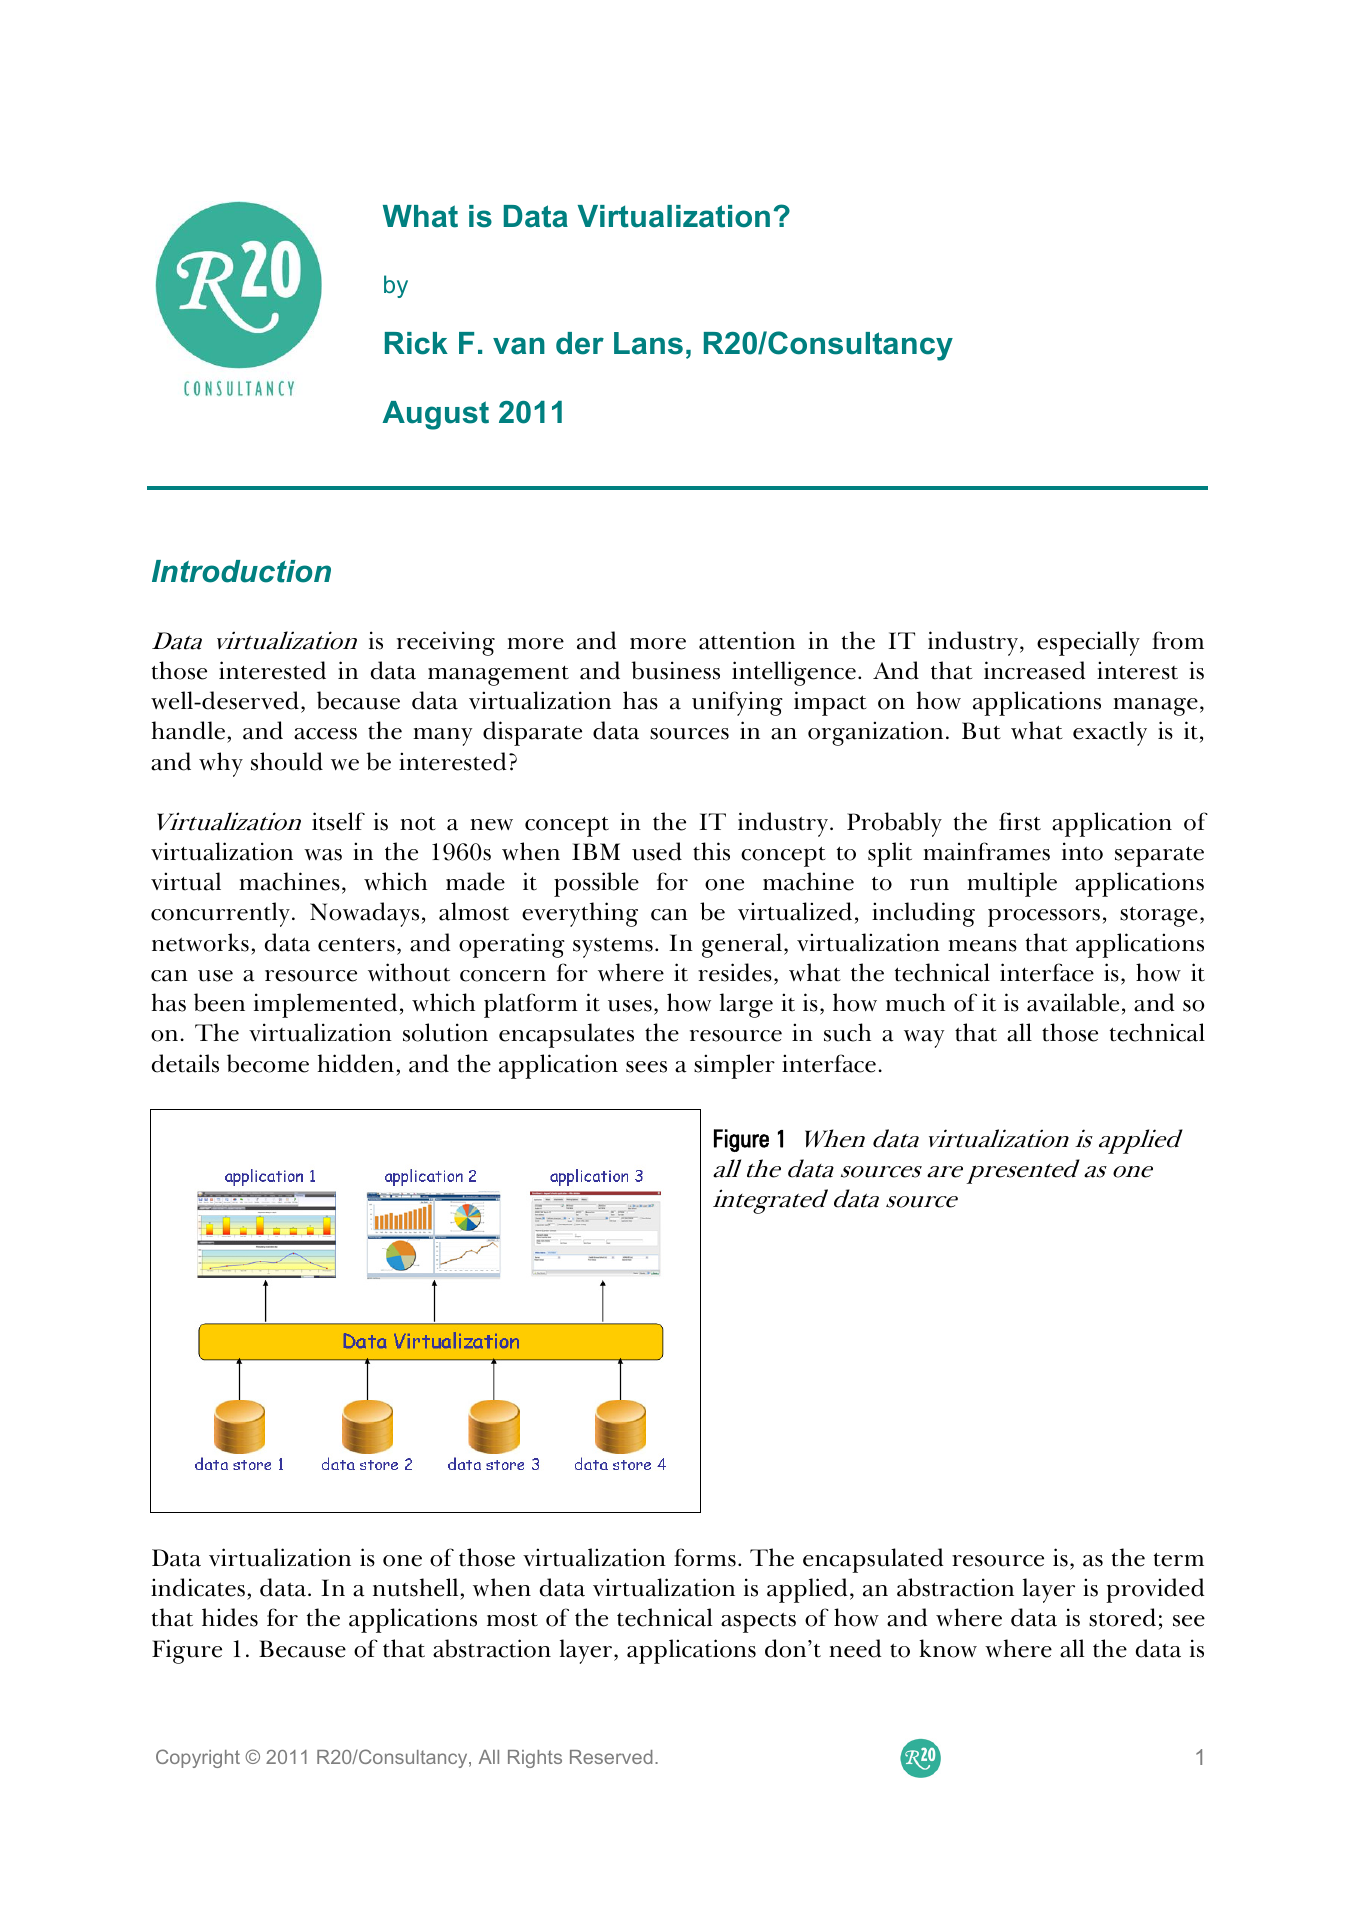 The height and width of the image is (1919, 1356). Describe the element at coordinates (948, 1648) in the image. I see `know` at that location.
